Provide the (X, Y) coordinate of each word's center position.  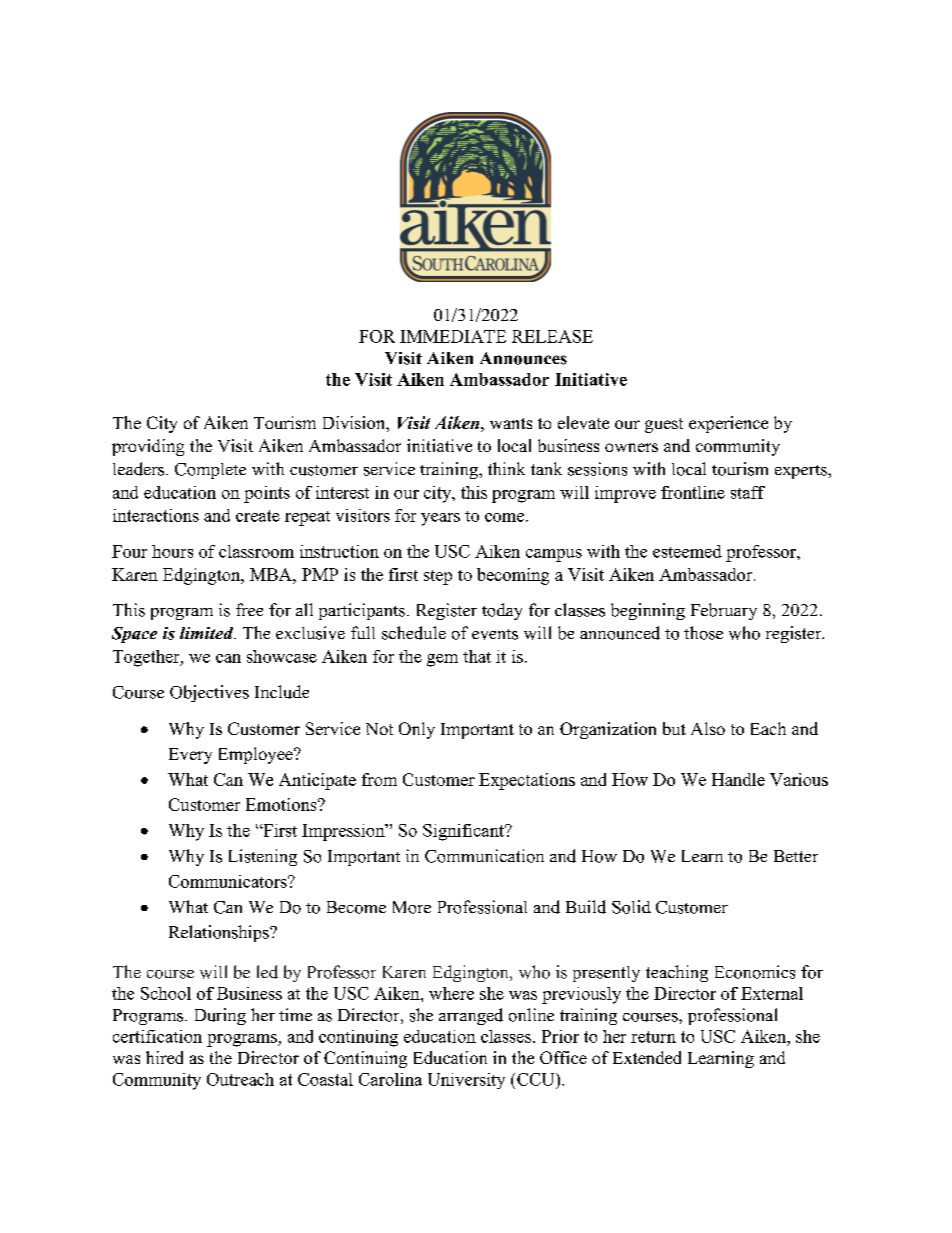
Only (417, 730)
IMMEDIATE (453, 336)
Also (708, 728)
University (466, 1081)
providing (148, 447)
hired (164, 1057)
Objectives (209, 693)
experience (728, 424)
